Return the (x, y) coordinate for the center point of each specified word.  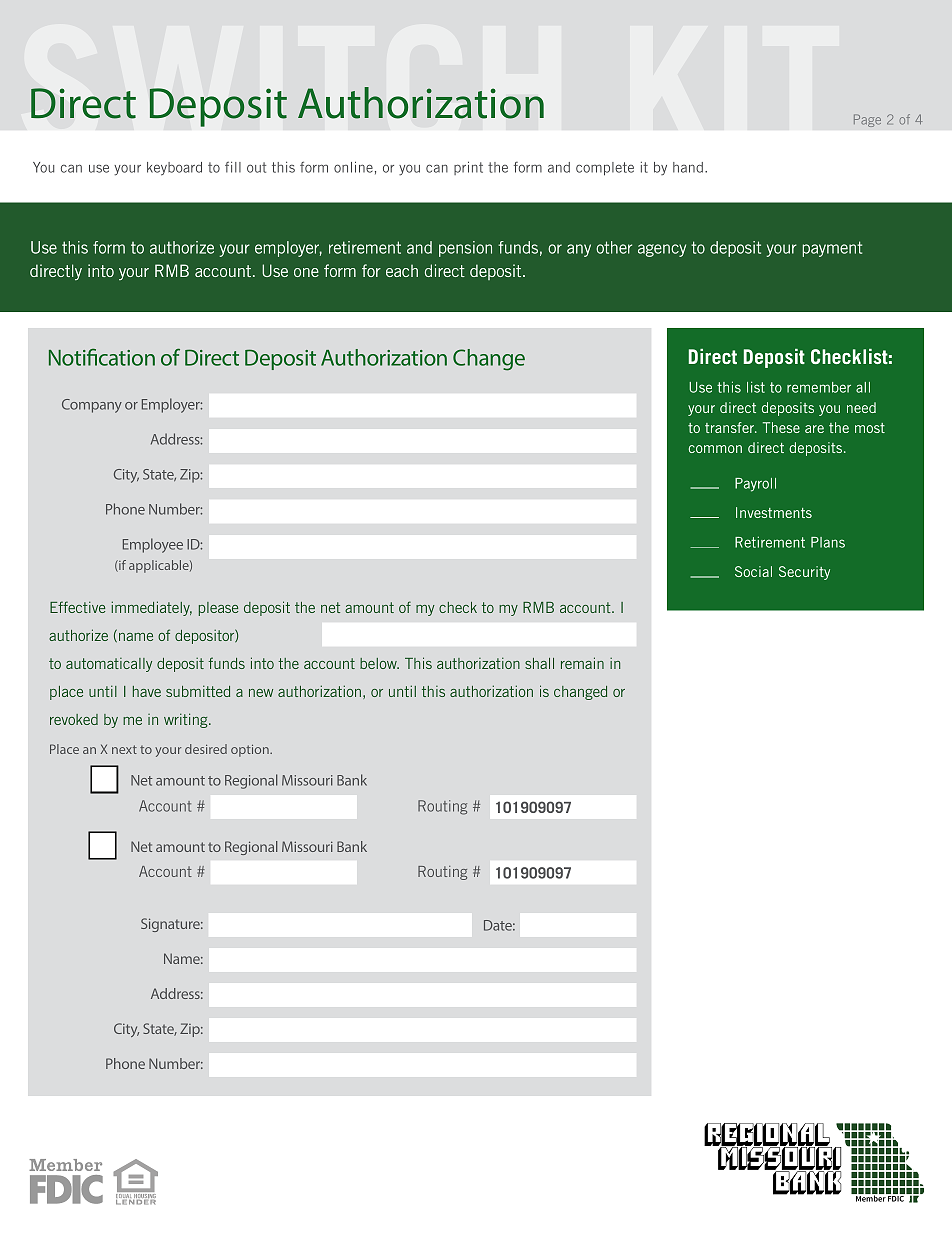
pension (465, 249)
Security (804, 573)
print (468, 168)
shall (539, 663)
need (861, 407)
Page (867, 120)
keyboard (174, 169)
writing (187, 720)
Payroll (755, 485)
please (218, 609)
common (715, 449)
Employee (153, 545)
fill (233, 167)
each (402, 271)
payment (832, 249)
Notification (102, 357)
